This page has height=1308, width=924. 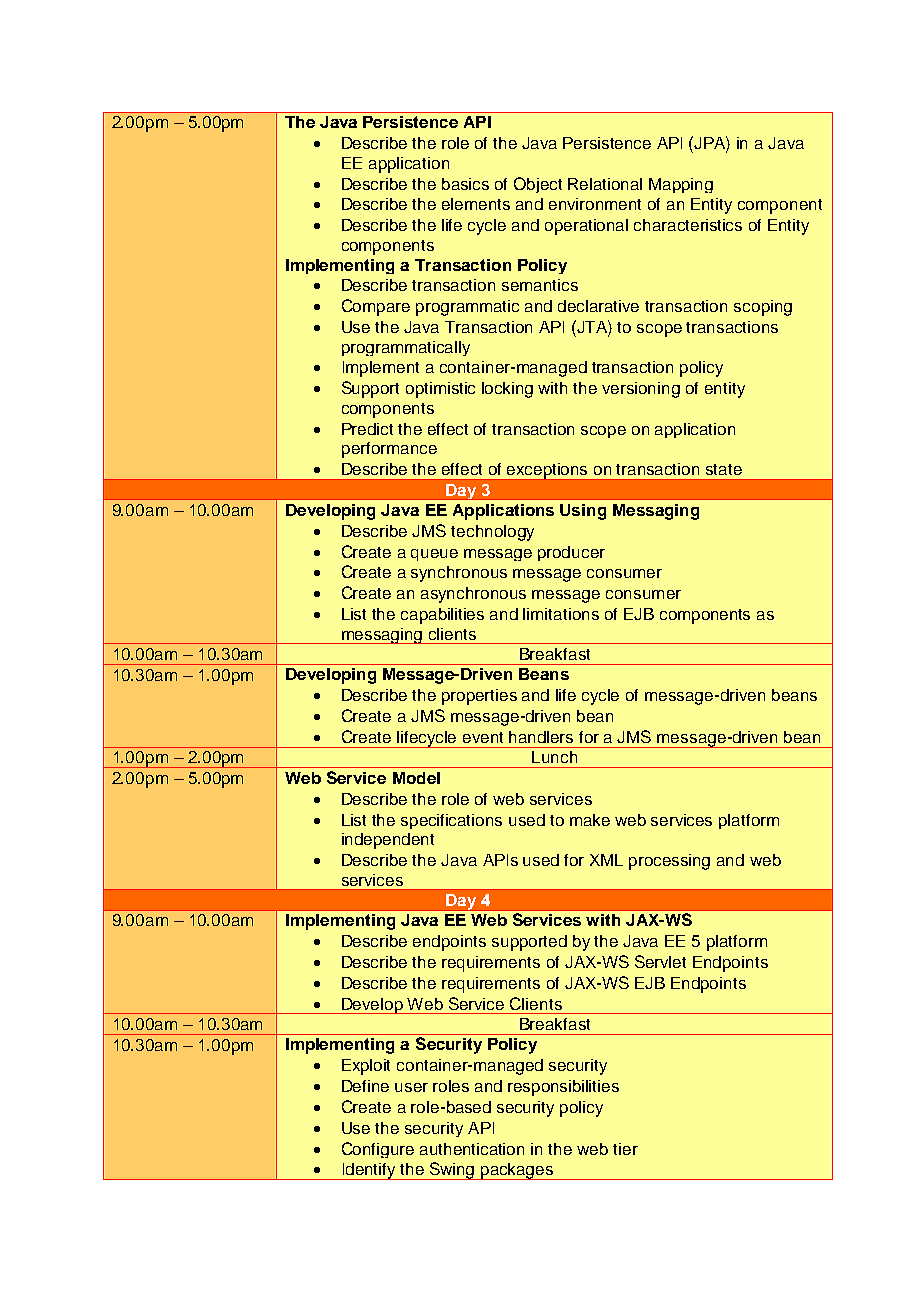 What do you see at coordinates (625, 1149) in the page?
I see `tier` at bounding box center [625, 1149].
